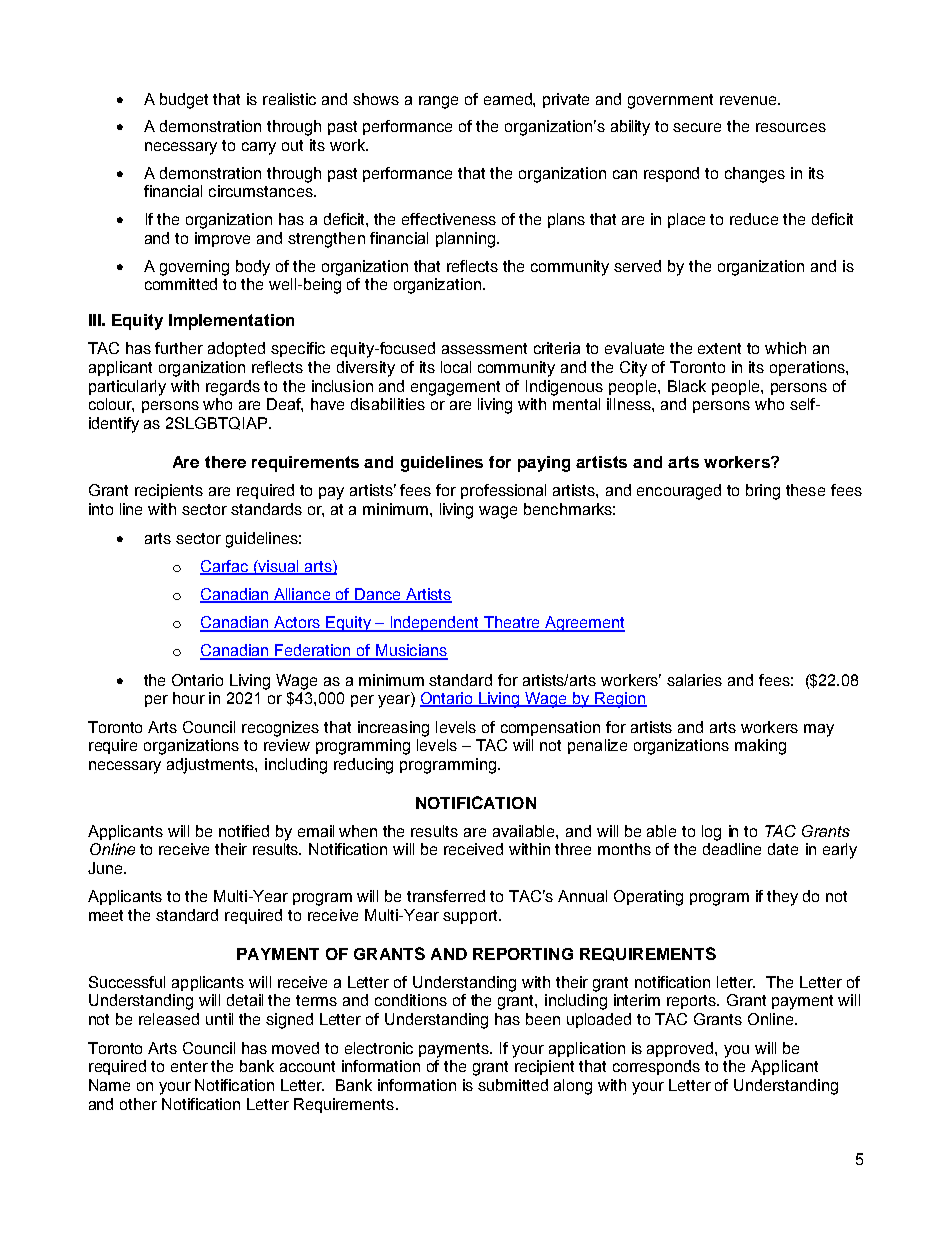  Describe the element at coordinates (438, 102) in the screenshot. I see `range` at that location.
